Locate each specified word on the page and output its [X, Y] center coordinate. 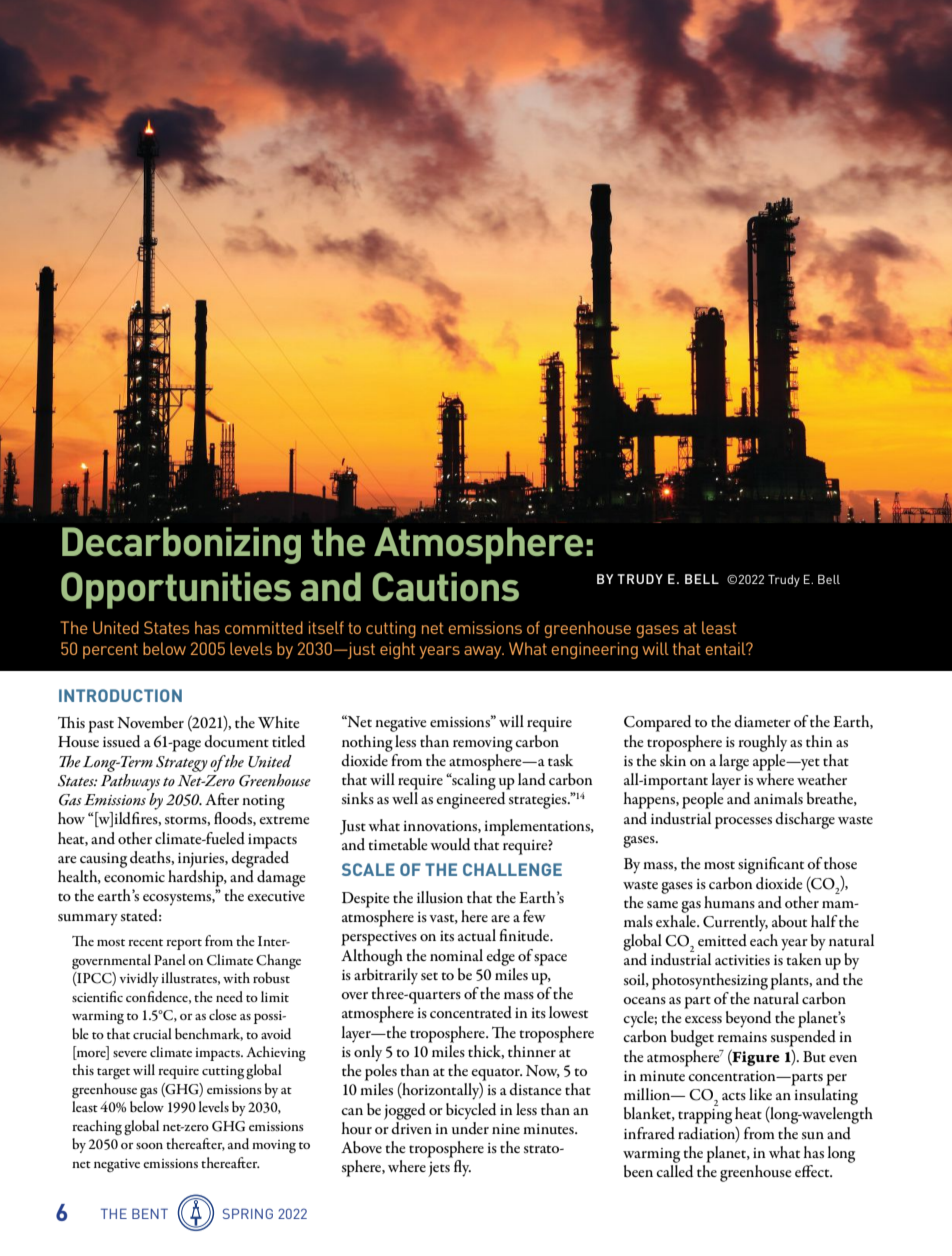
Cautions [445, 586]
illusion [440, 897]
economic [134, 877]
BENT [150, 1213]
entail [727, 648]
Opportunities [176, 590]
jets [439, 1169]
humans [729, 902]
